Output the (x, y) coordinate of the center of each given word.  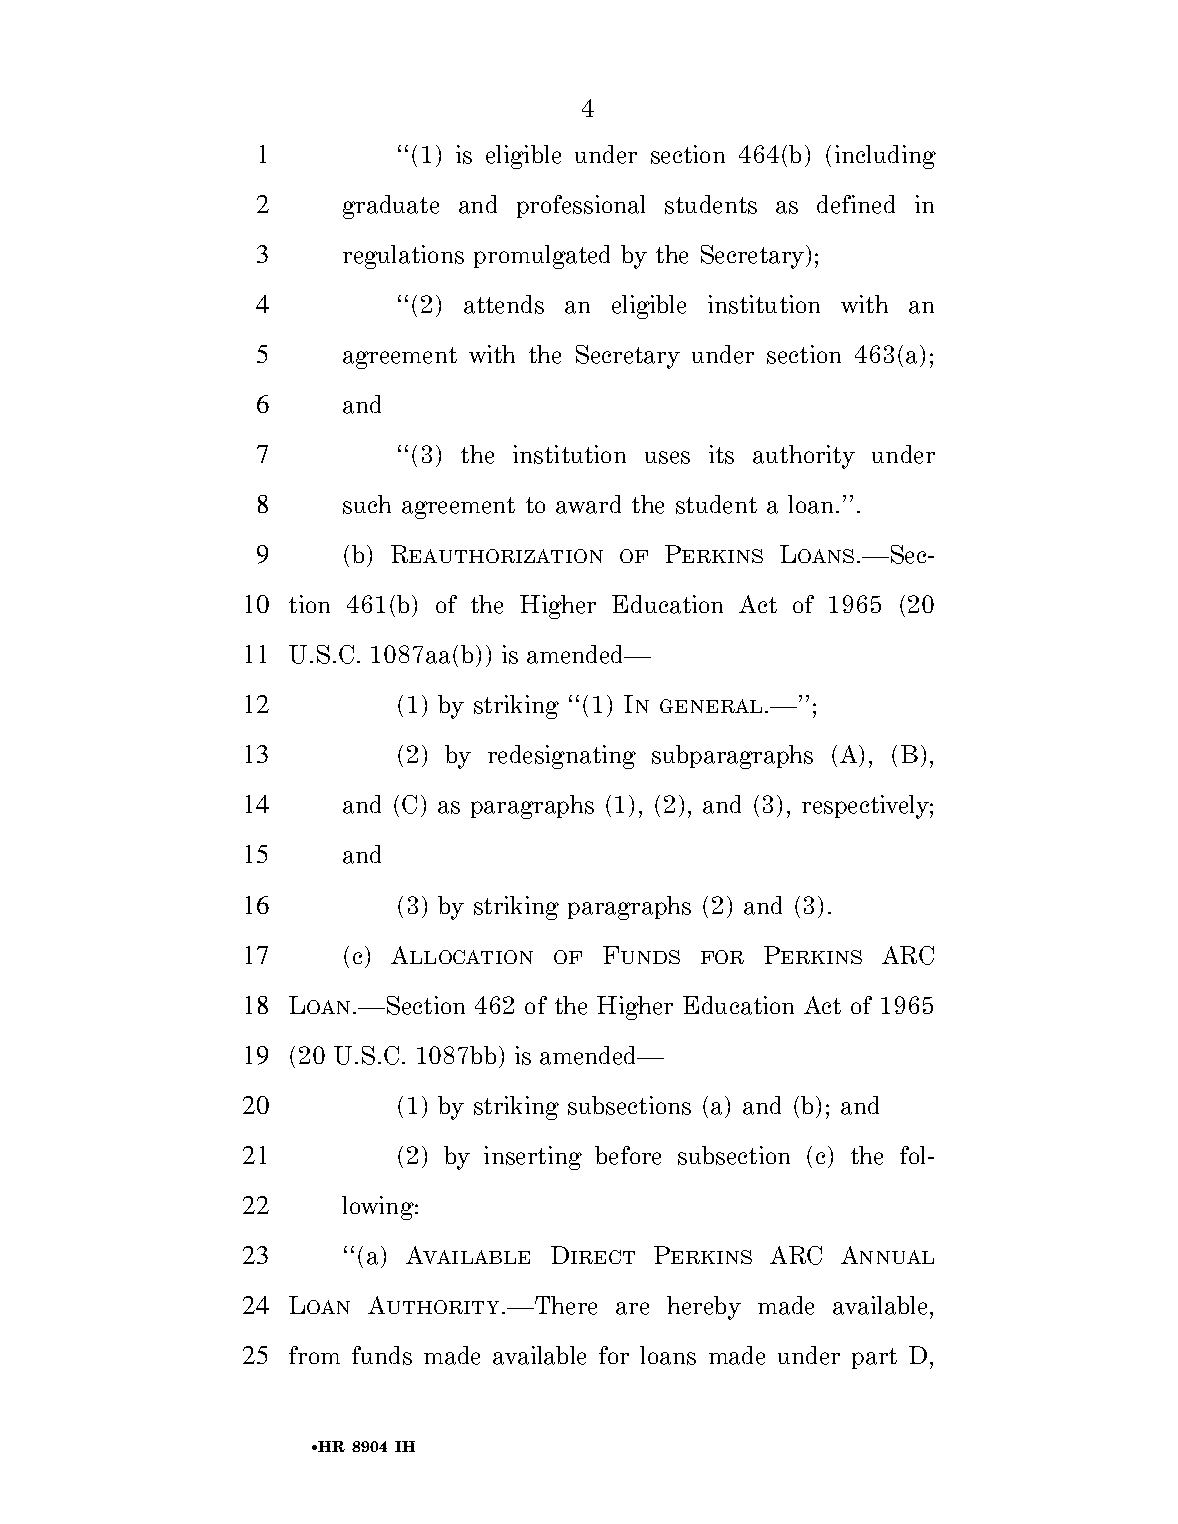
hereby (704, 1308)
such (367, 504)
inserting (533, 1158)
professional (581, 206)
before (628, 1155)
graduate (391, 207)
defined (856, 204)
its (721, 454)
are (632, 1308)
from (314, 1355)
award (588, 504)
